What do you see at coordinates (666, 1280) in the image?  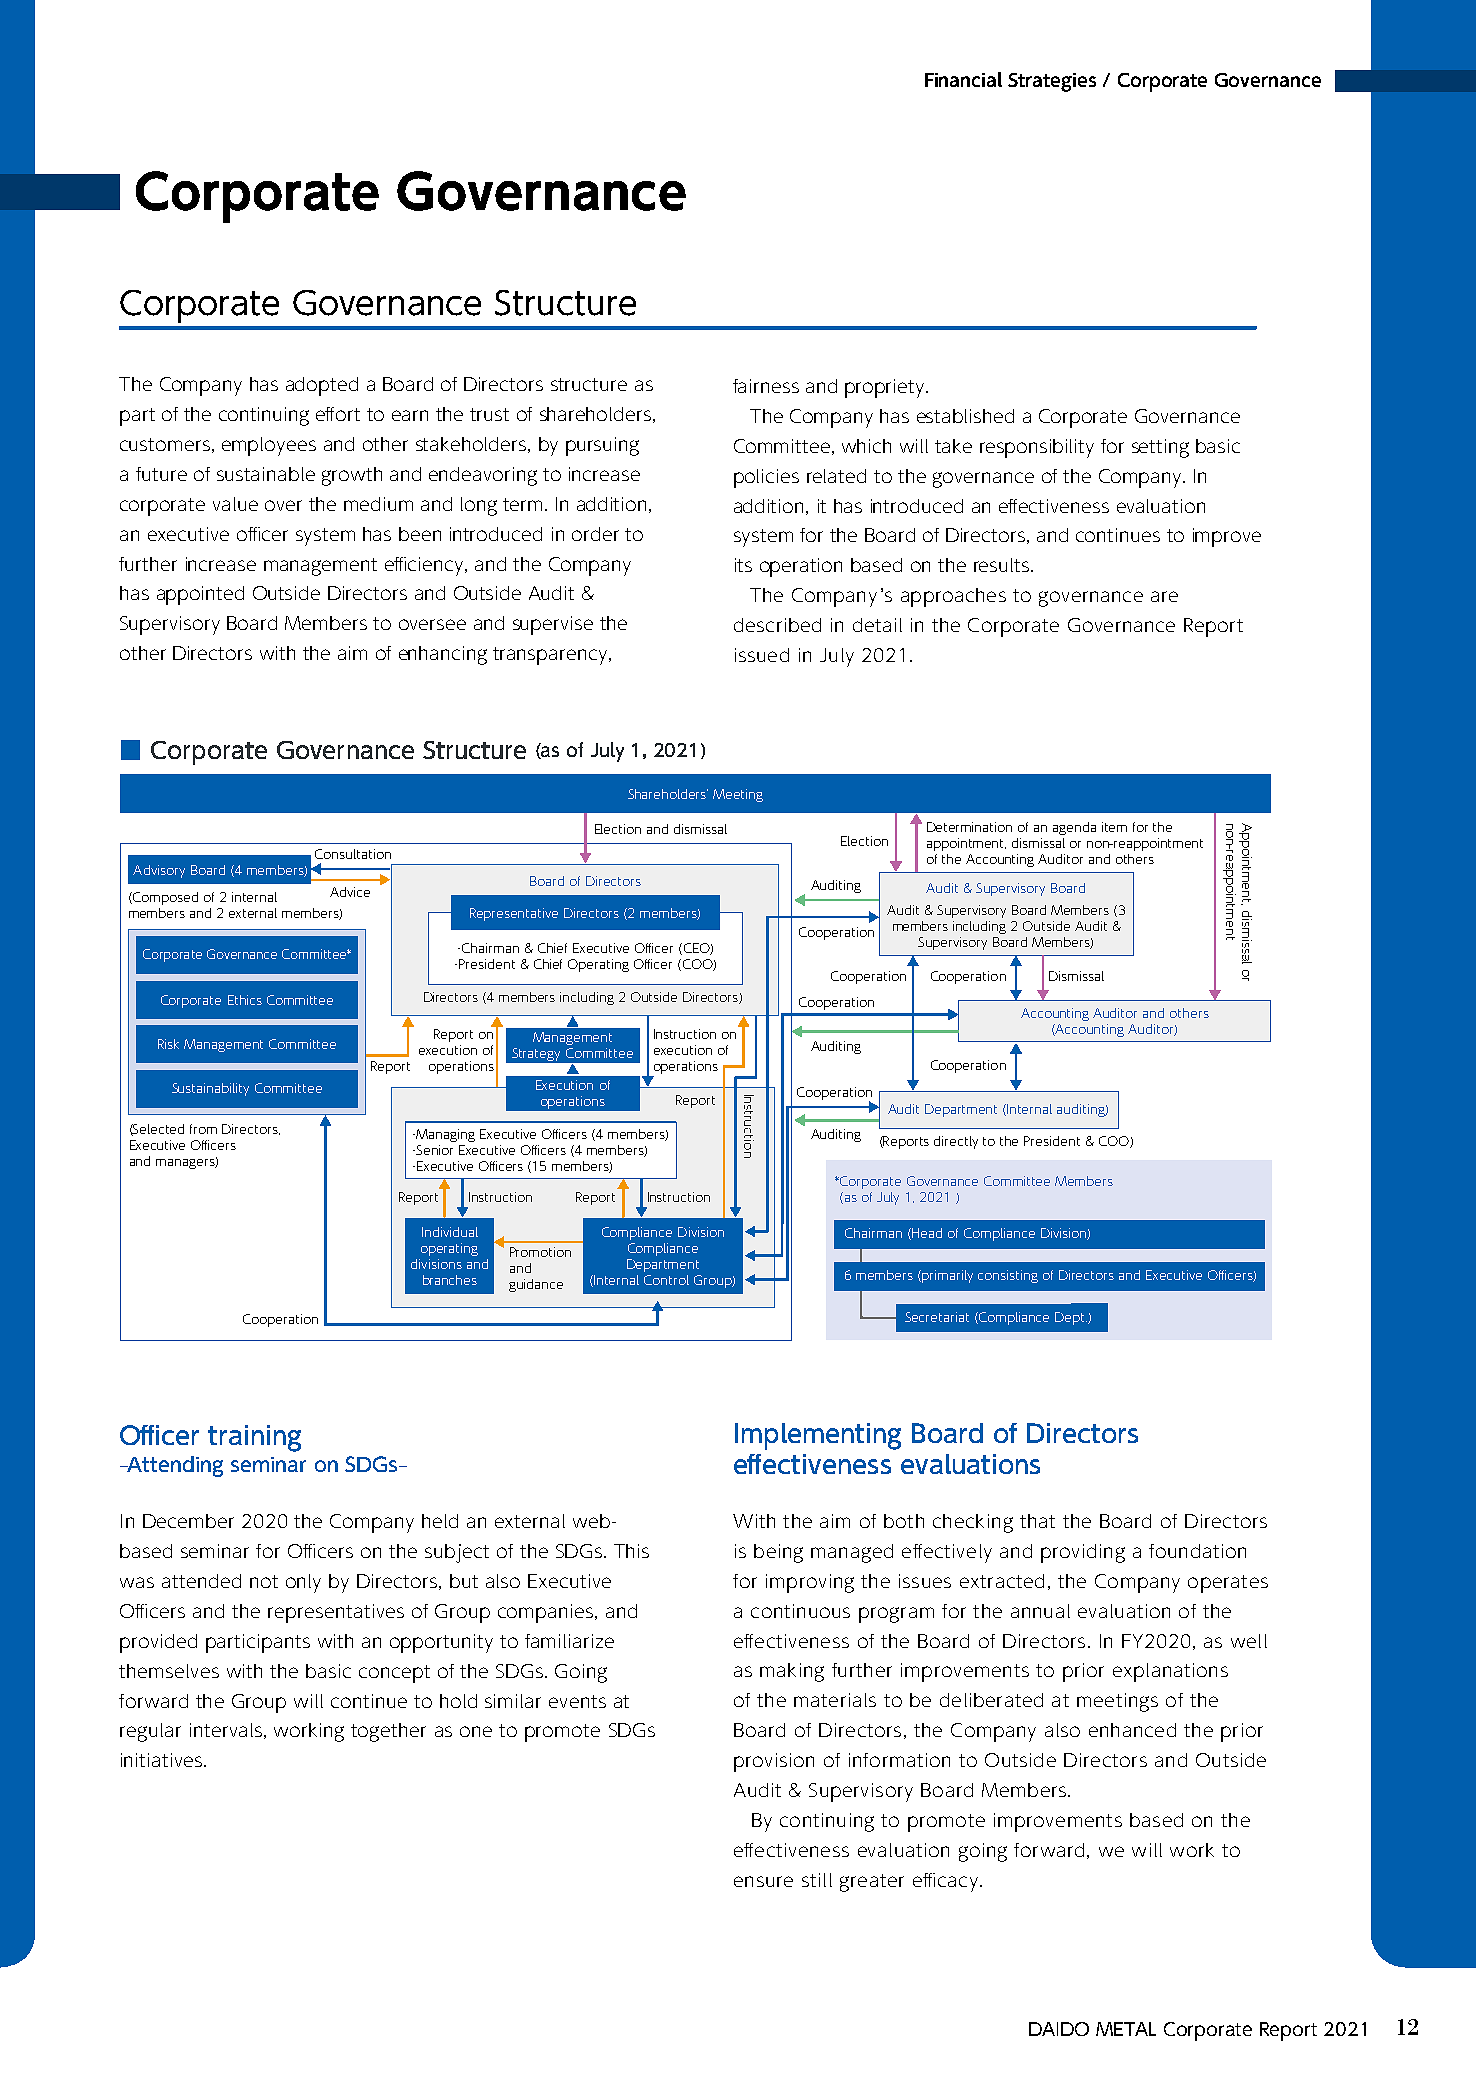 I see `Control` at bounding box center [666, 1280].
